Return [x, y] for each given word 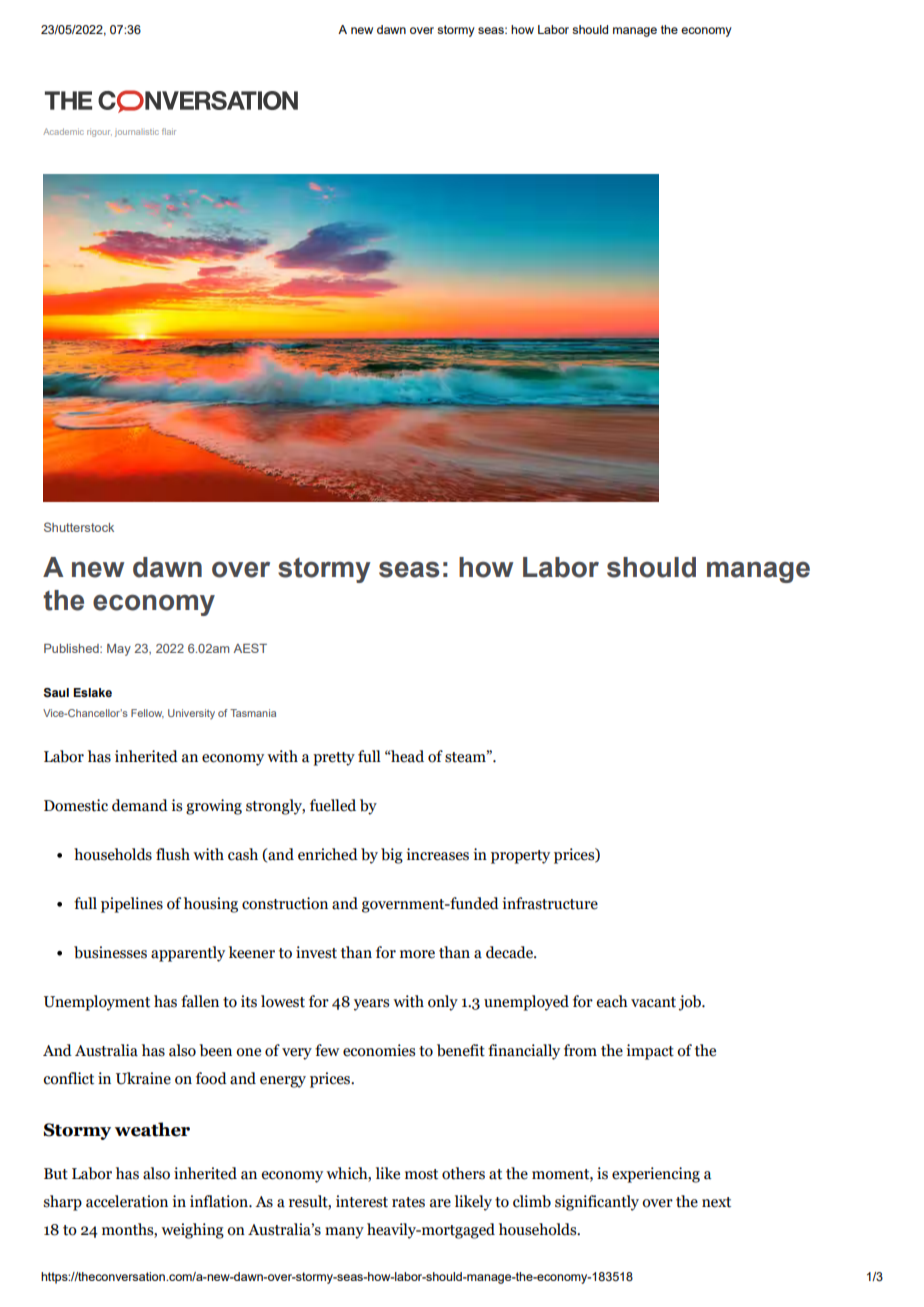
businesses [110, 952]
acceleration [127, 1201]
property [520, 857]
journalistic [137, 133]
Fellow [147, 713]
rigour [99, 133]
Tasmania [253, 713]
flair [169, 131]
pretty [334, 759]
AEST [250, 648]
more [417, 954]
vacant [653, 1002]
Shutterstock [79, 527]
